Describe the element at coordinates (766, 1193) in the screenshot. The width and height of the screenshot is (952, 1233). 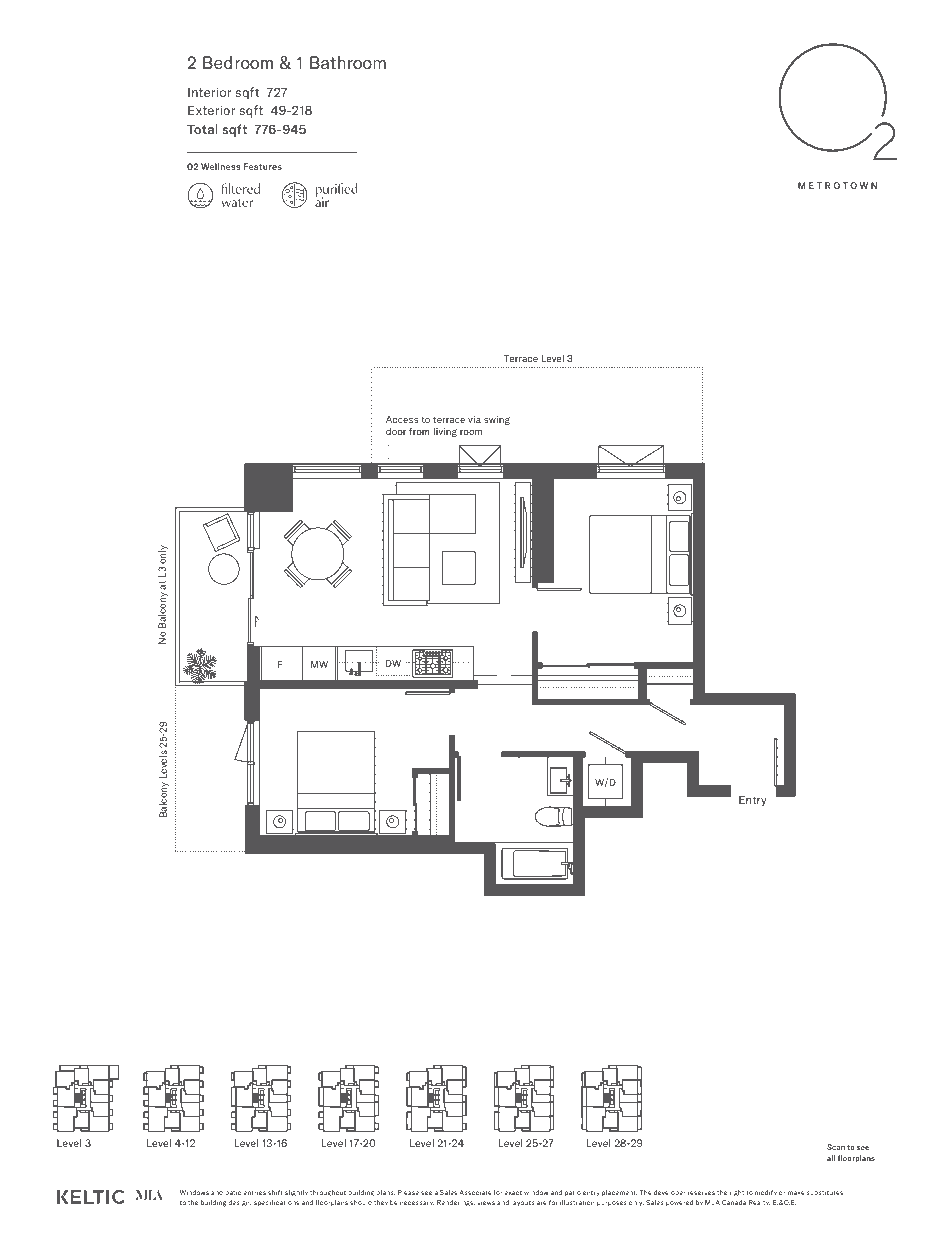
I see `modify` at that location.
